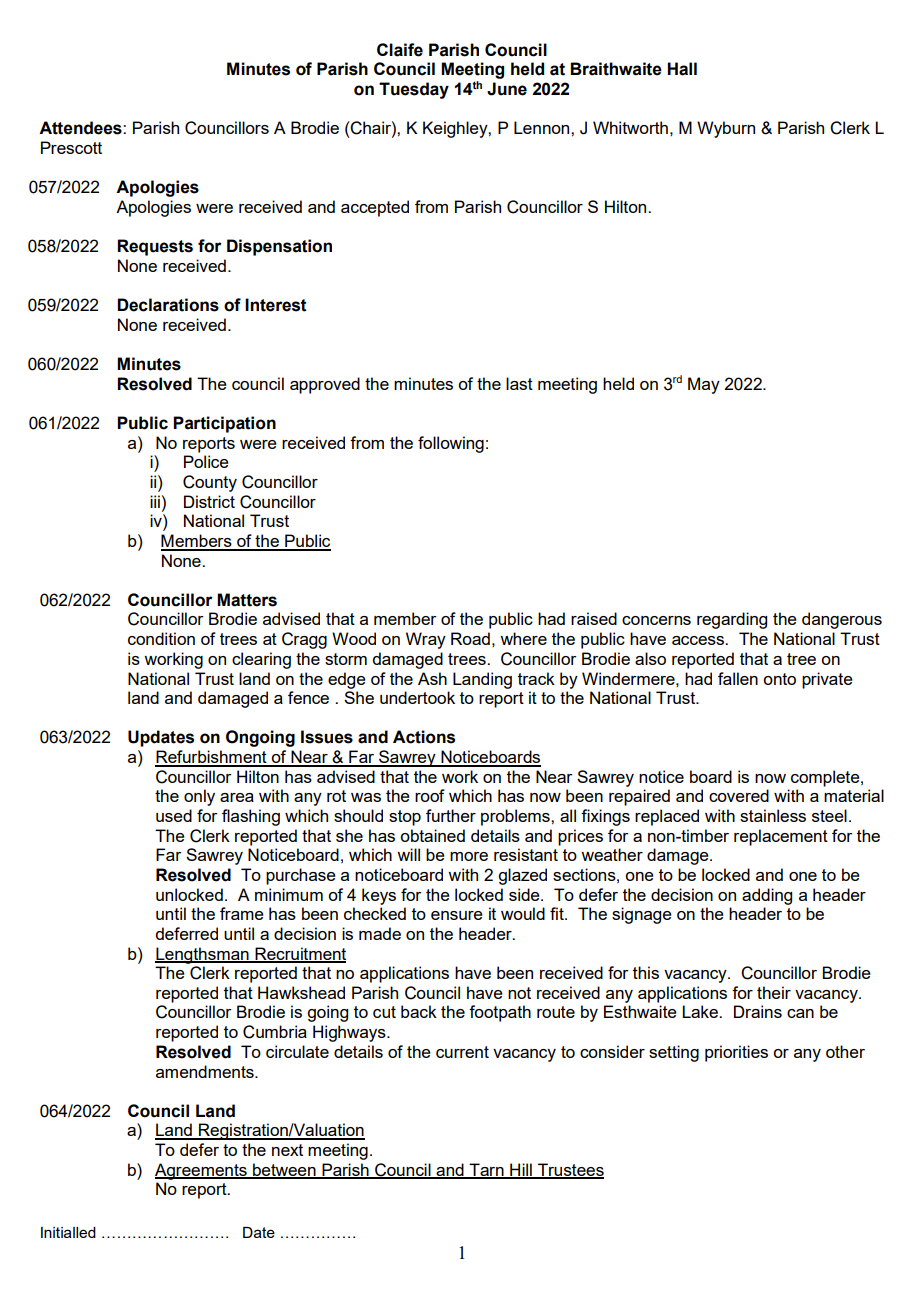  I want to click on Hall, so click(682, 69).
